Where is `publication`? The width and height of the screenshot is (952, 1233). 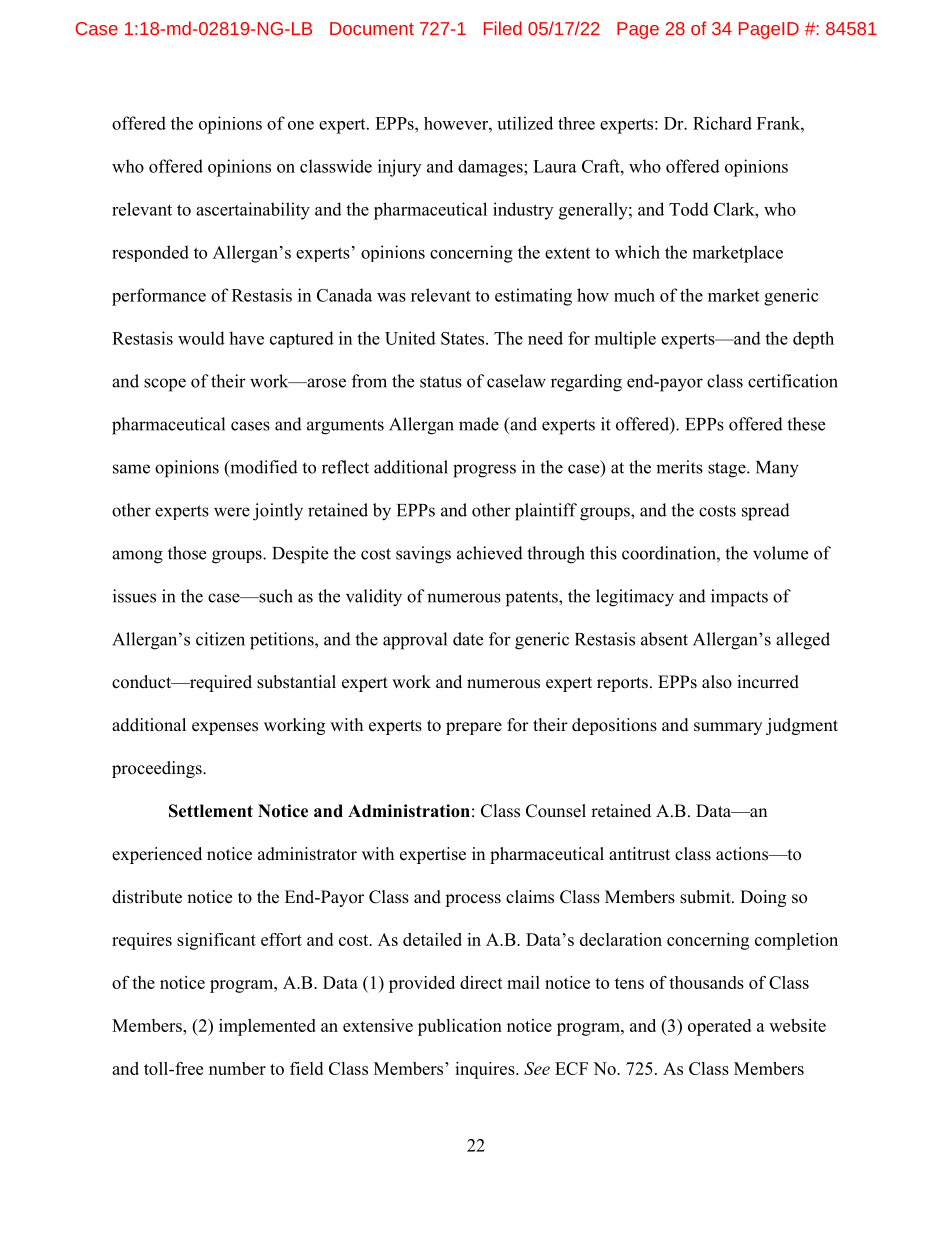 publication is located at coordinates (460, 1027).
